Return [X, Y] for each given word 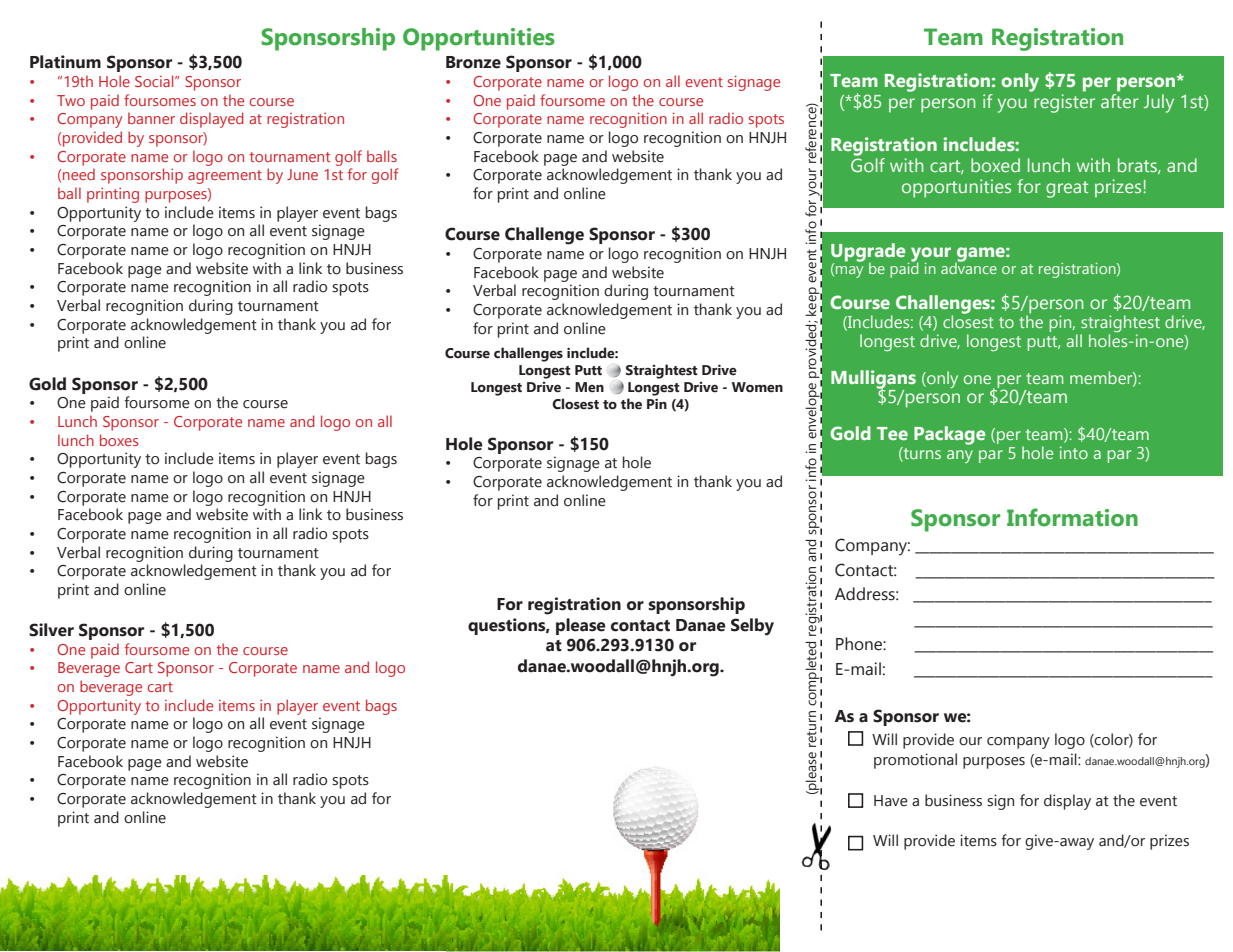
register [1064, 103]
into [1074, 452]
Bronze [473, 62]
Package [950, 435]
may [849, 272]
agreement [225, 177]
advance [969, 267]
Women [757, 387]
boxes [119, 440]
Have [891, 801]
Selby [752, 627]
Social [155, 81]
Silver [51, 630]
